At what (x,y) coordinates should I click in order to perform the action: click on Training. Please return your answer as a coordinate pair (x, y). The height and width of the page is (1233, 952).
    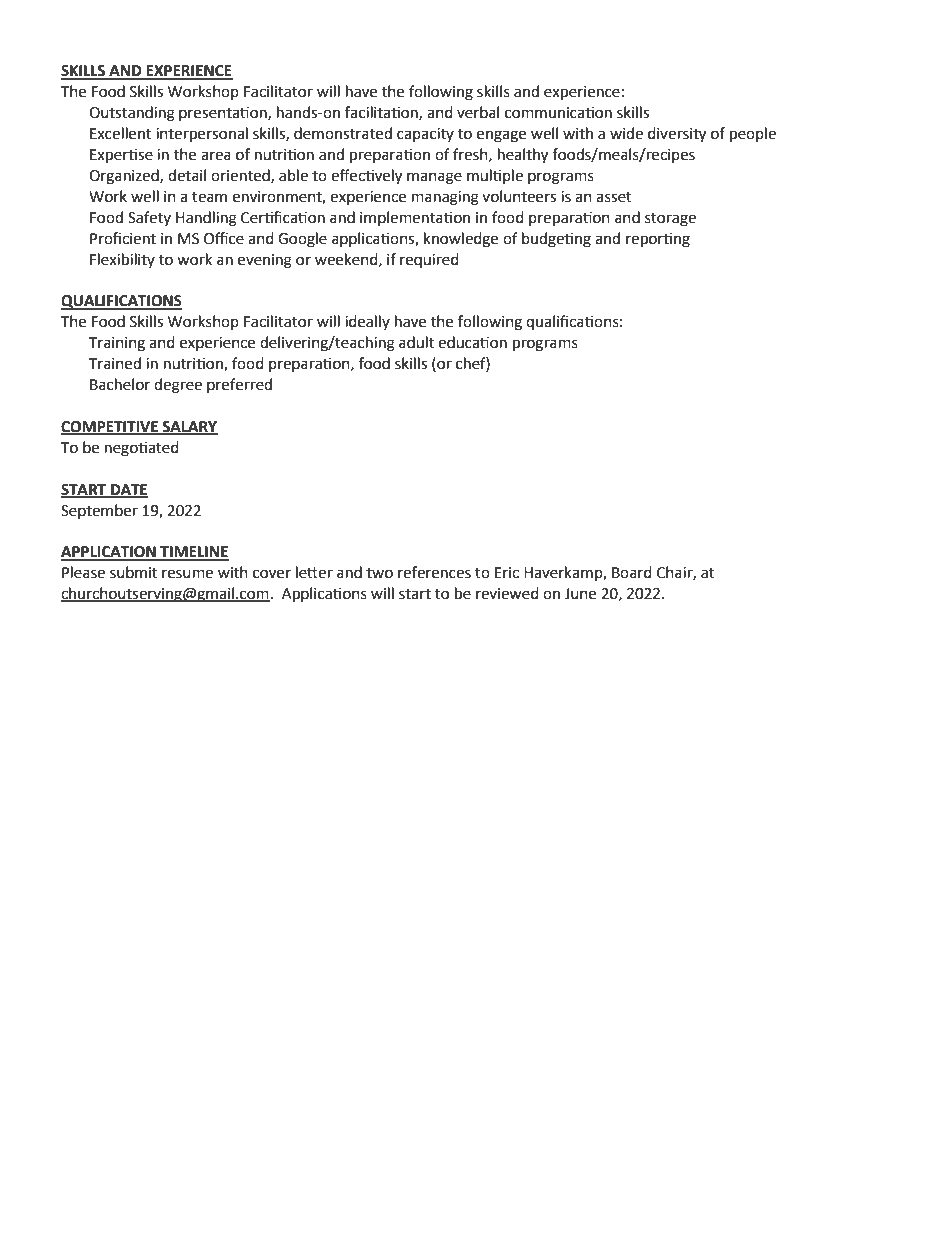
    Looking at the image, I should click on (117, 344).
